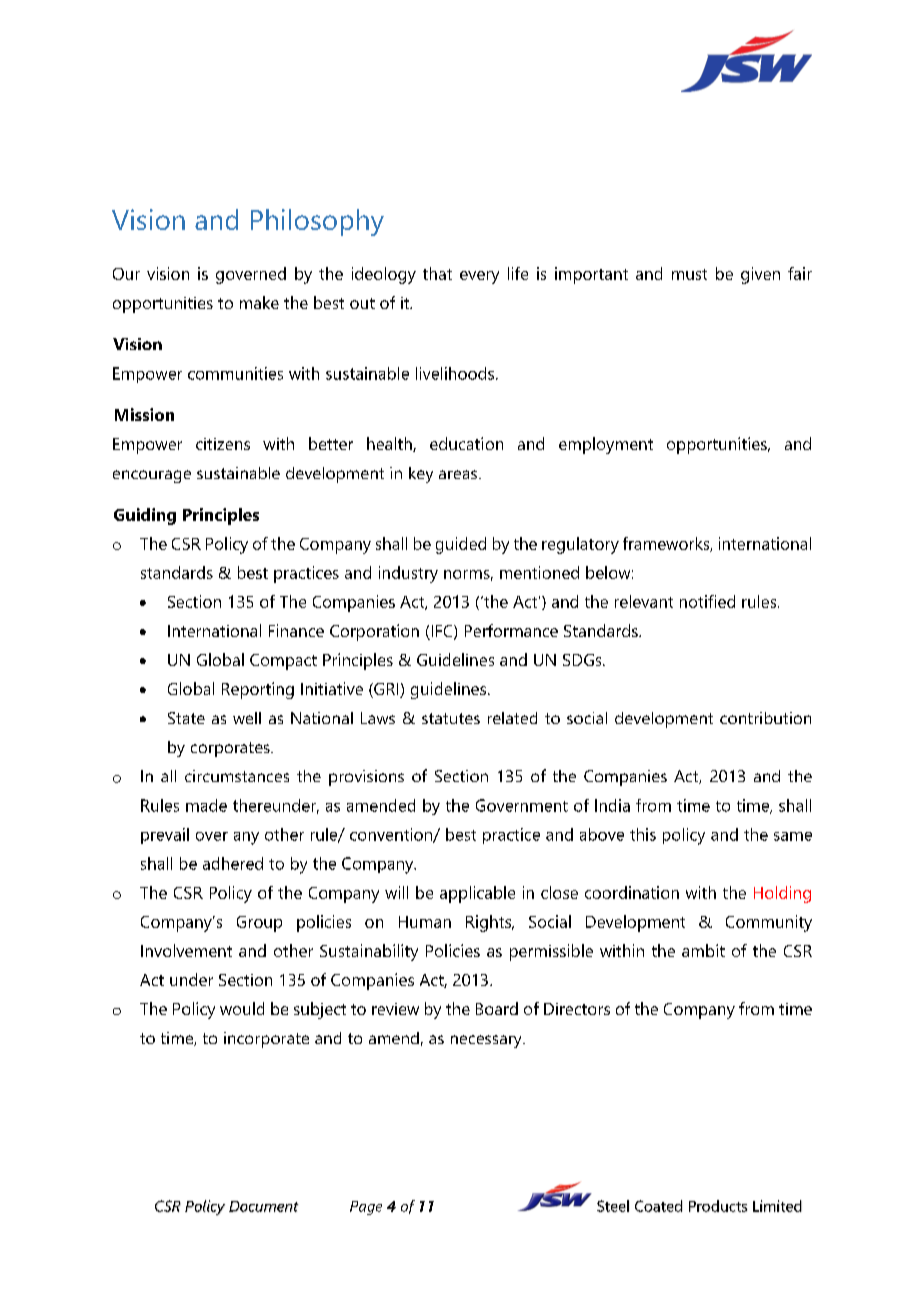 The width and height of the screenshot is (924, 1308). What do you see at coordinates (606, 445) in the screenshot?
I see `employment` at bounding box center [606, 445].
